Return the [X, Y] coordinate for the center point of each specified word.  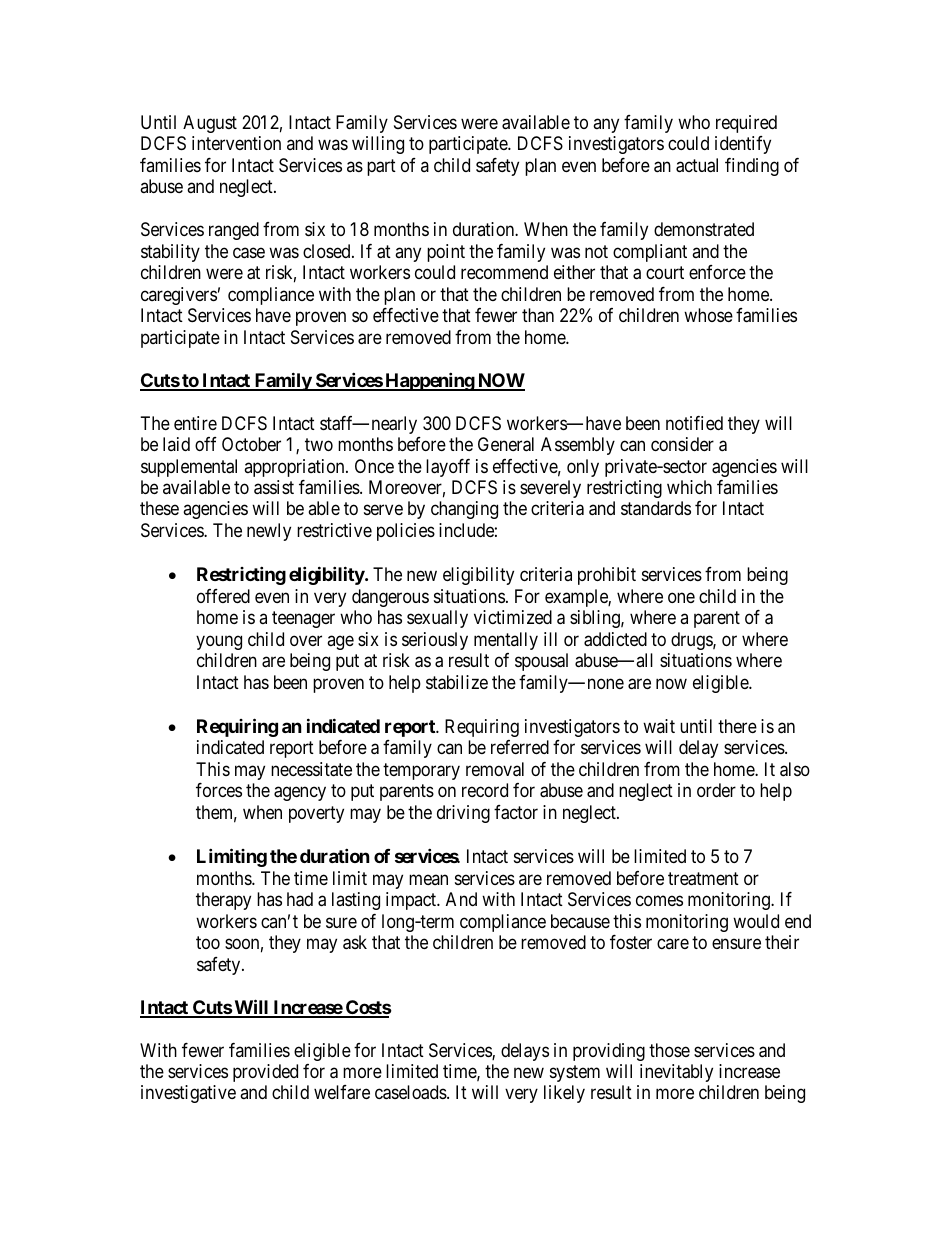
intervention [236, 143]
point [446, 253]
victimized [513, 617]
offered [223, 596]
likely [564, 1094]
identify [743, 145]
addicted [615, 639]
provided [265, 1073]
